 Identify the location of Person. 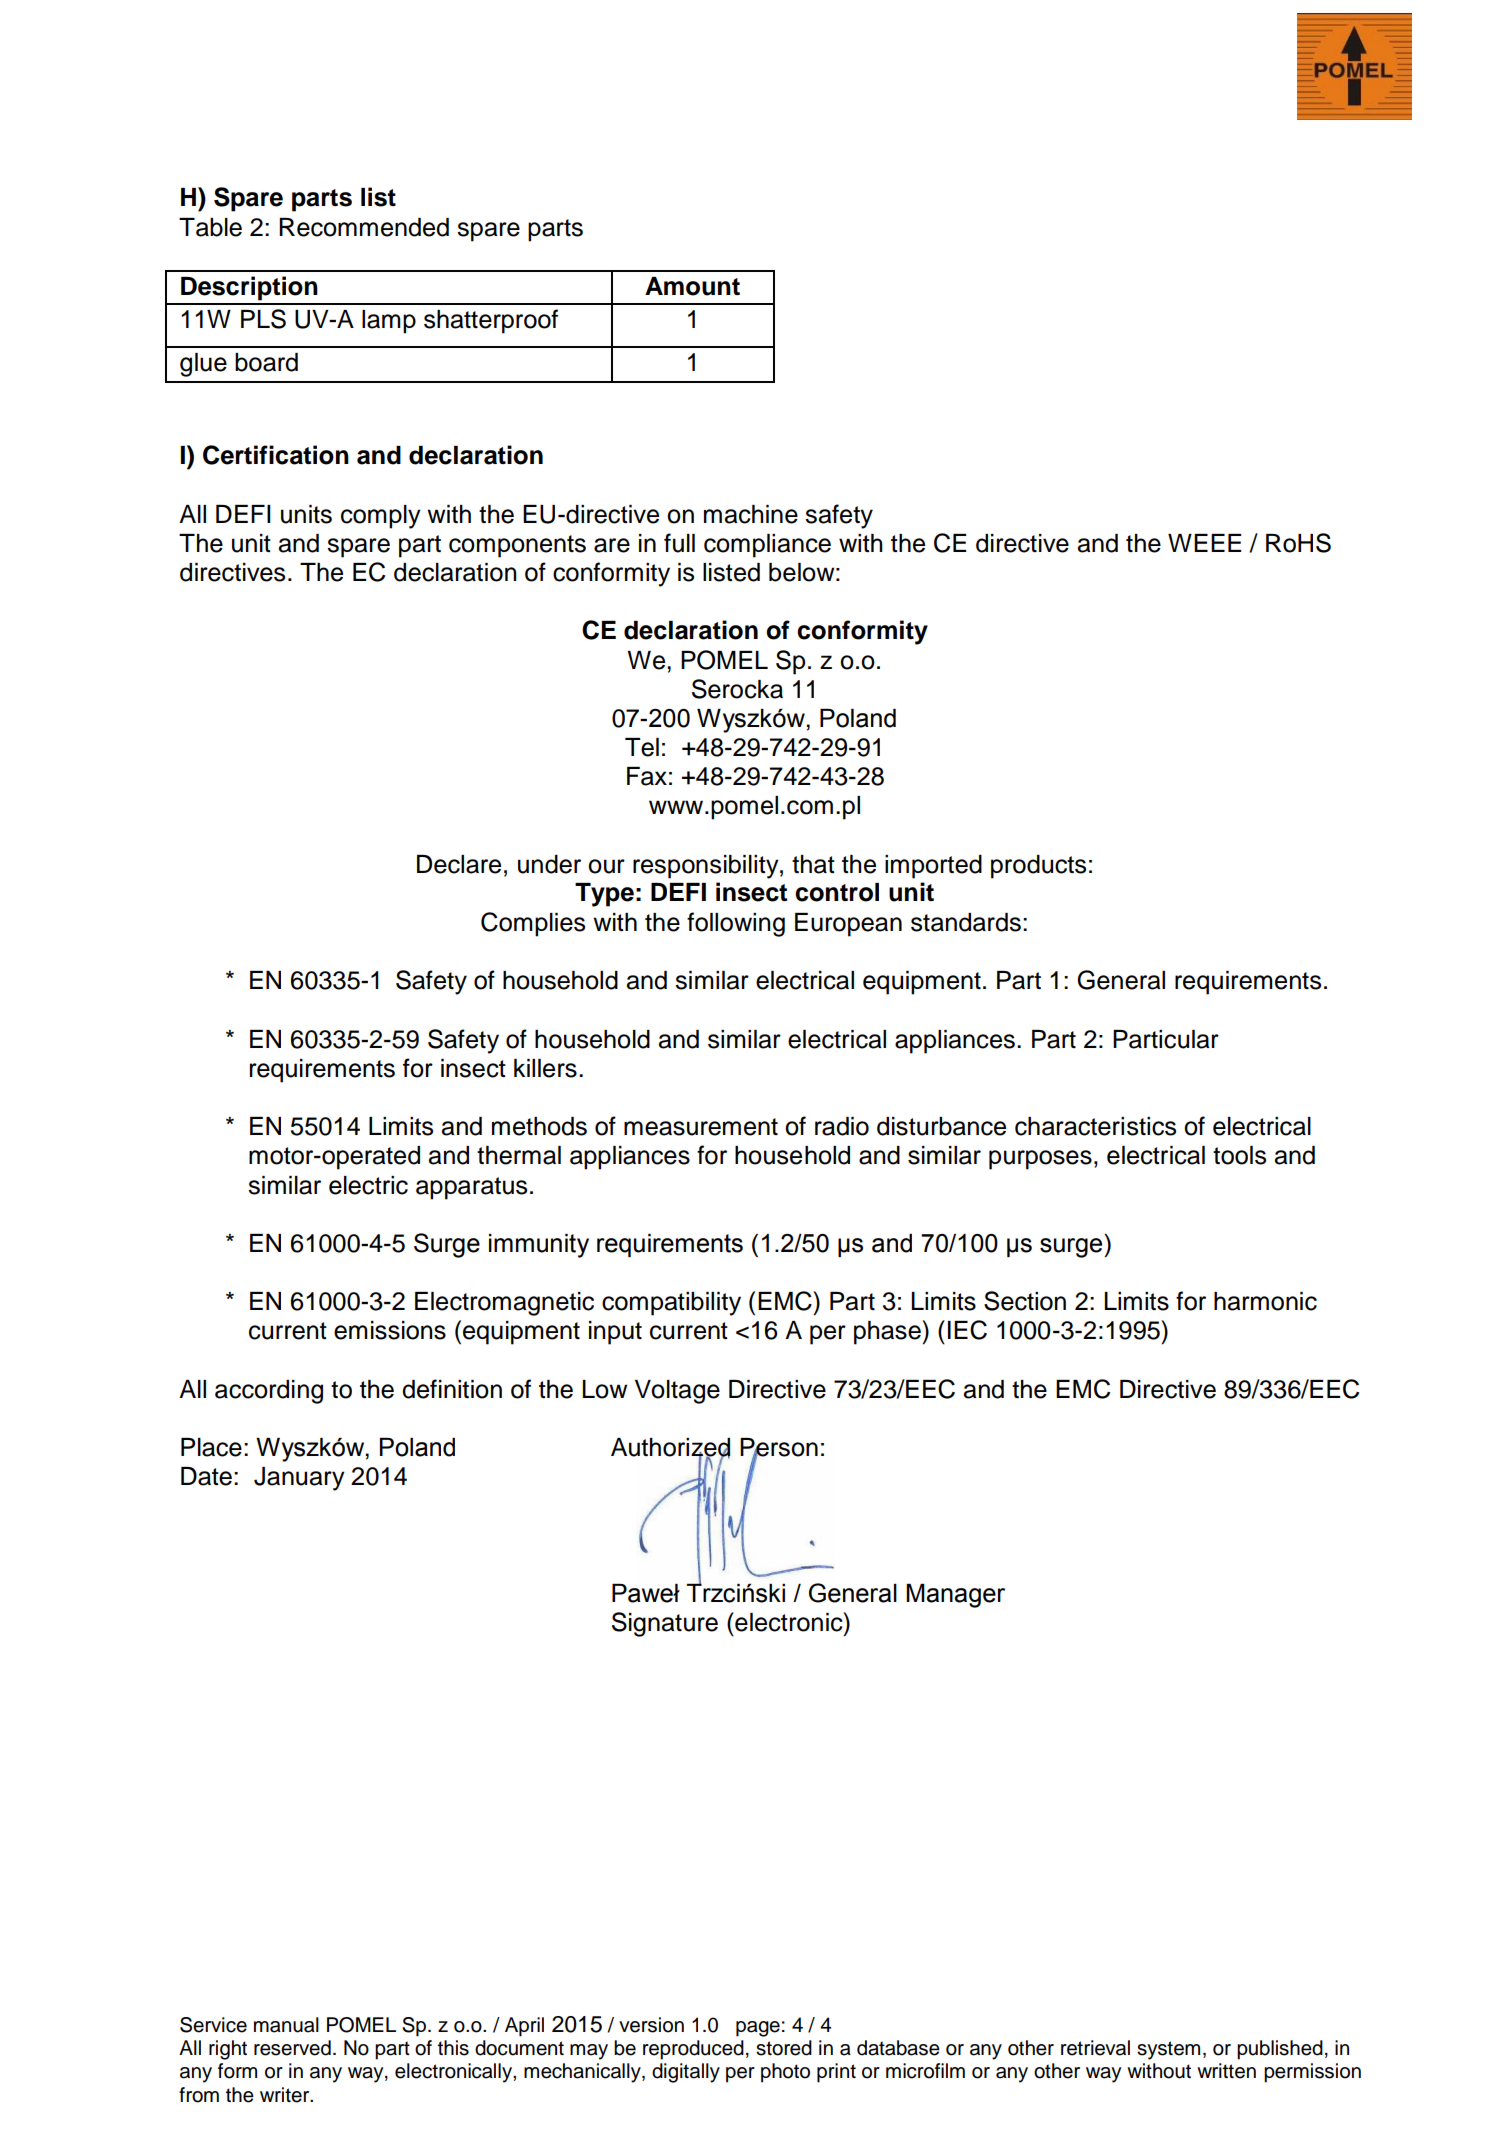
(779, 1448).
